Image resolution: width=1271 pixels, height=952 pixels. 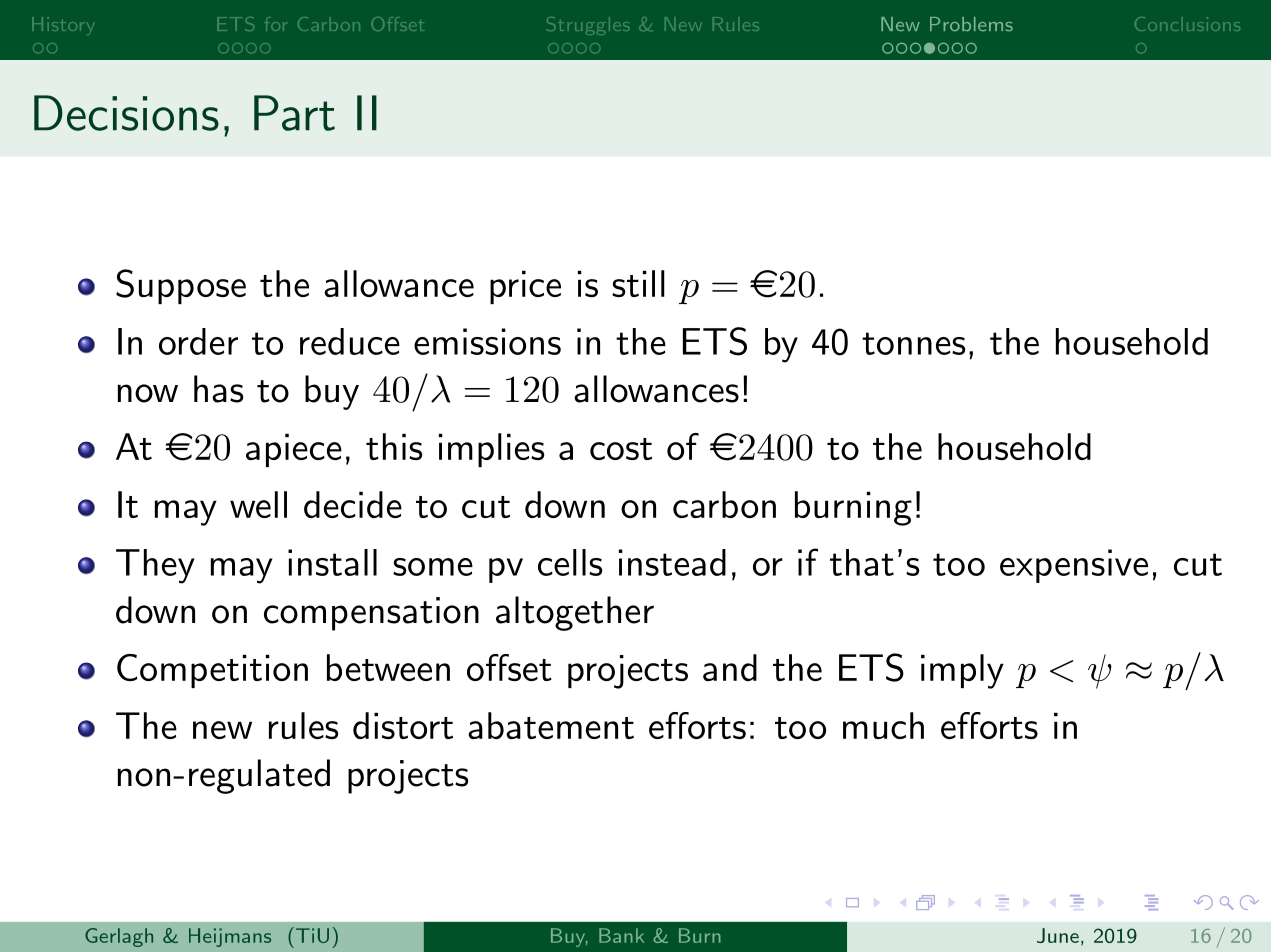 I want to click on Bank, so click(x=621, y=935).
